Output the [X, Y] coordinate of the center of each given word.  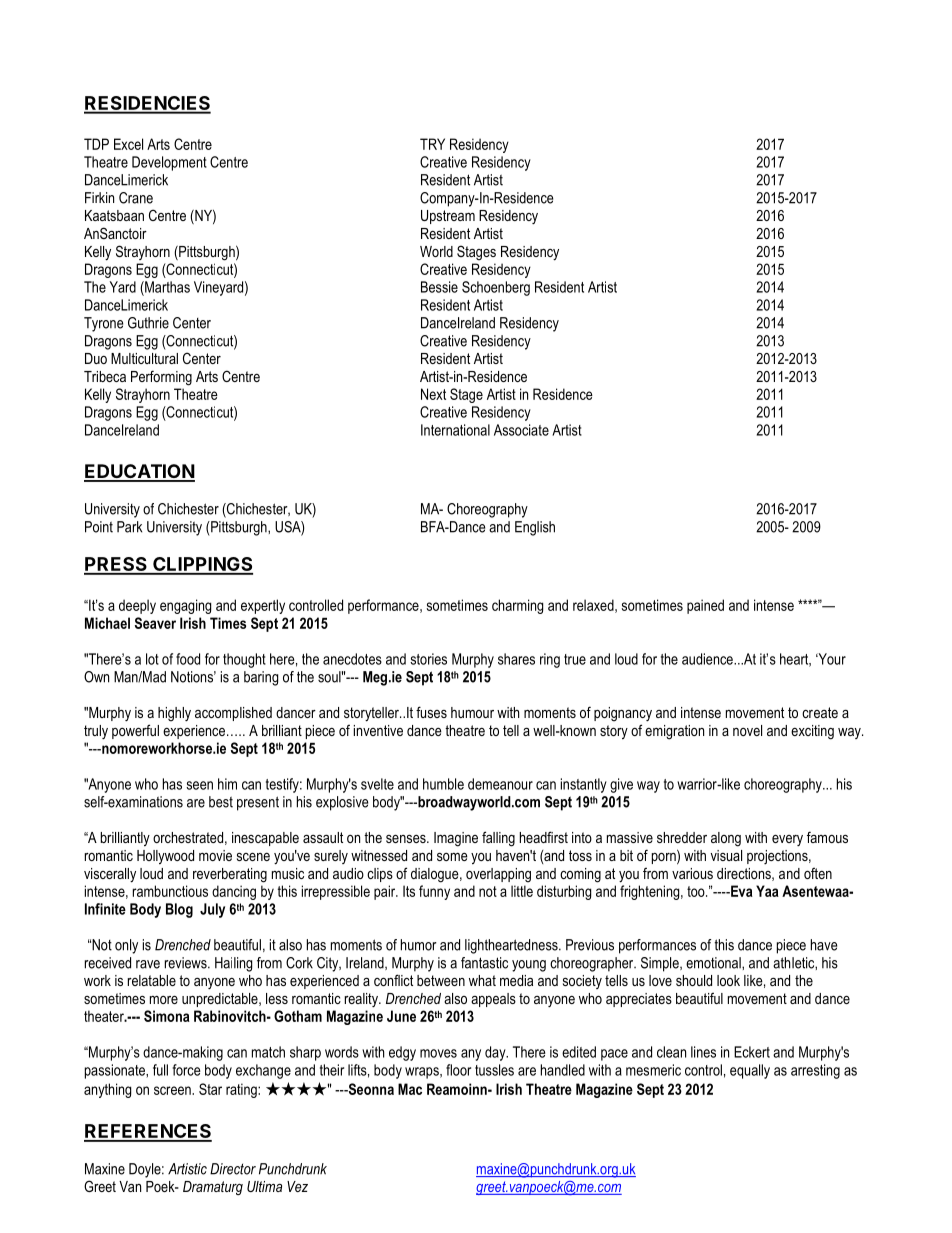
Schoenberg [496, 288]
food [188, 659]
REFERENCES [148, 1132]
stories [428, 659]
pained [705, 606]
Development [169, 163]
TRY [432, 144]
